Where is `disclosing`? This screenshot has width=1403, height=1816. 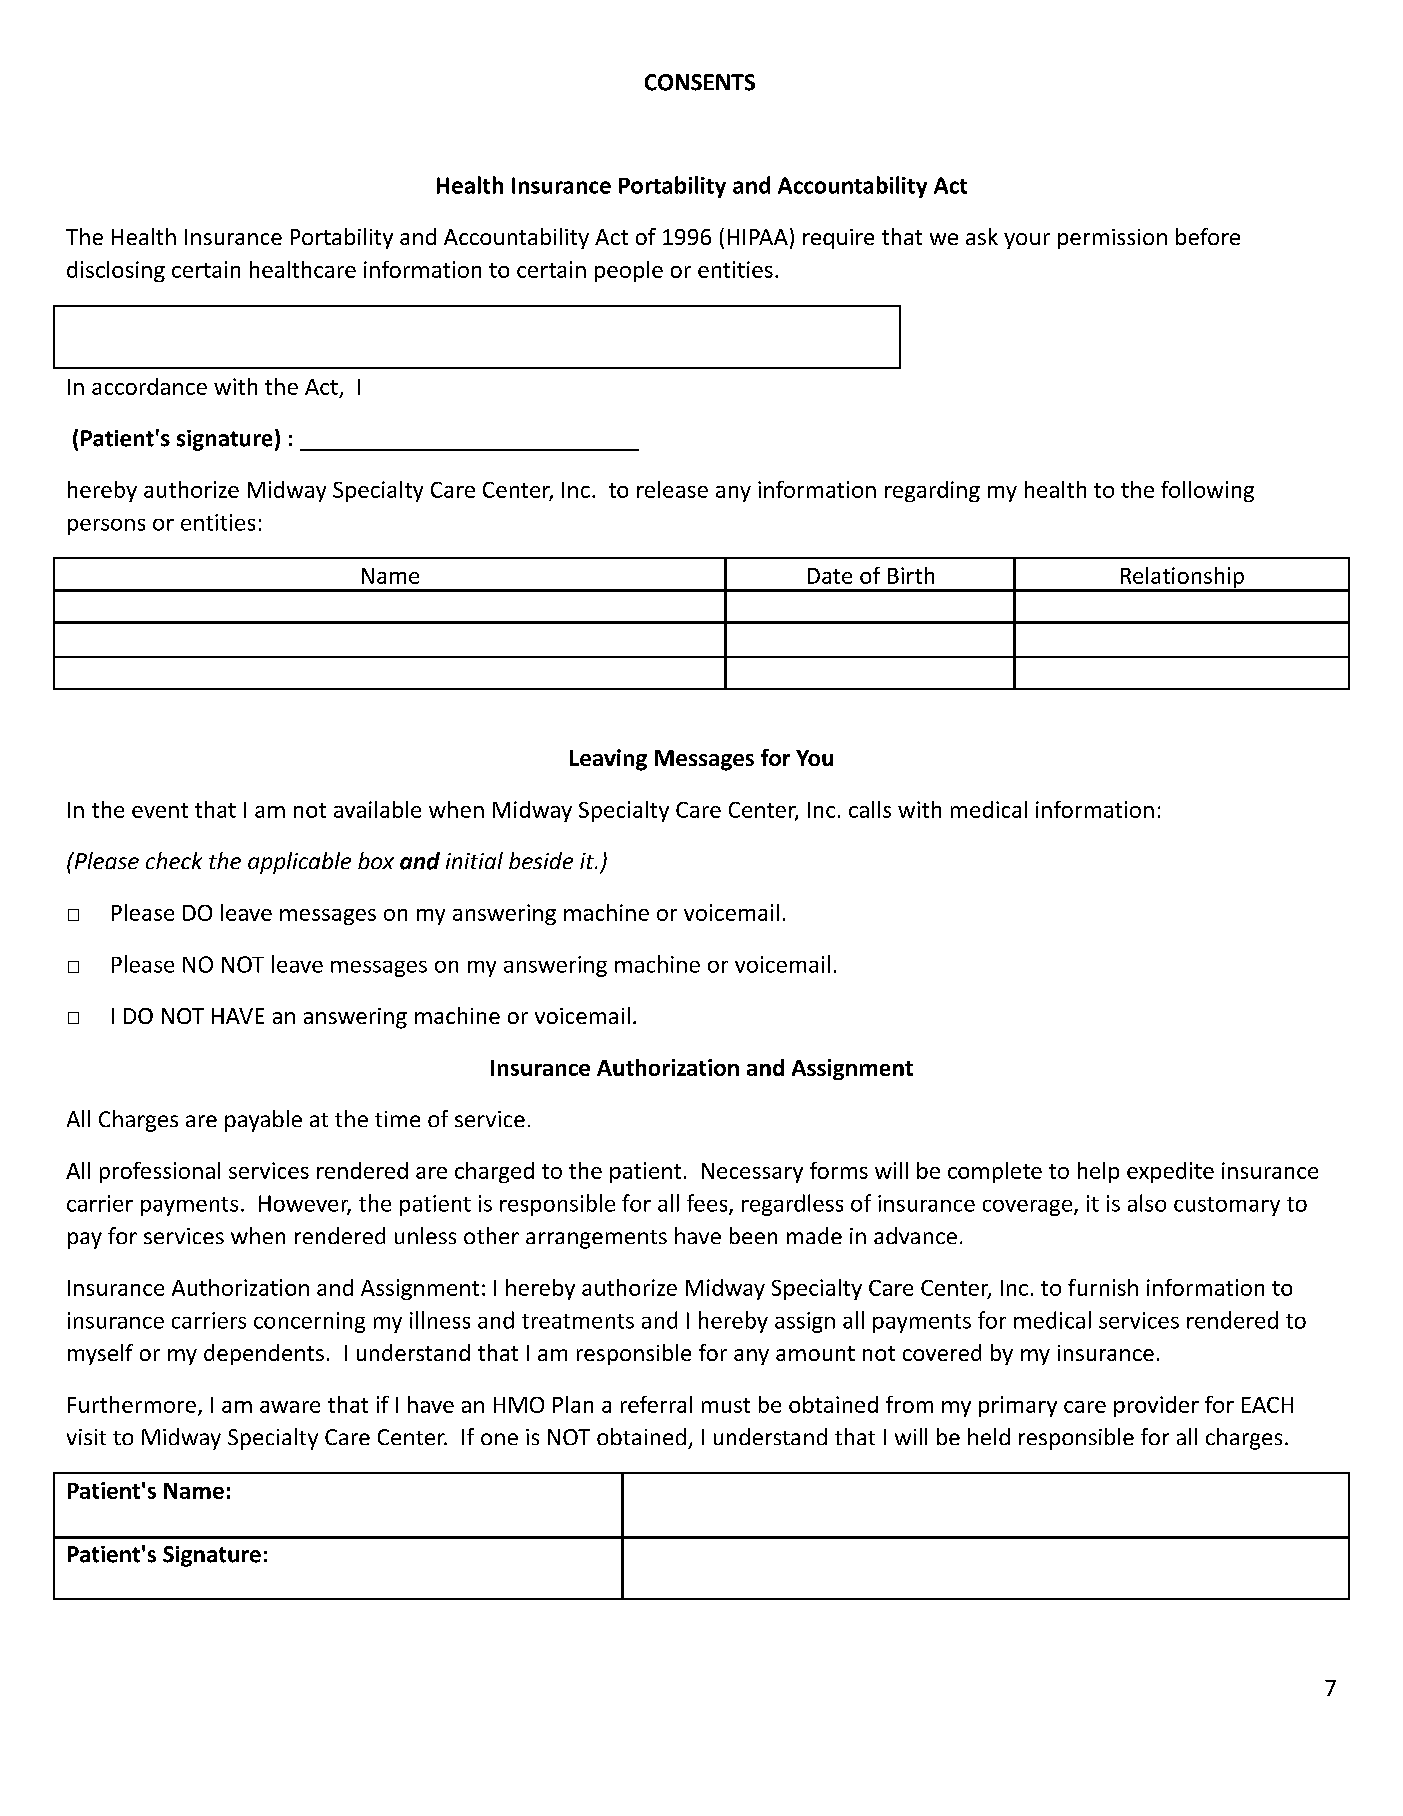
disclosing is located at coordinates (116, 271).
